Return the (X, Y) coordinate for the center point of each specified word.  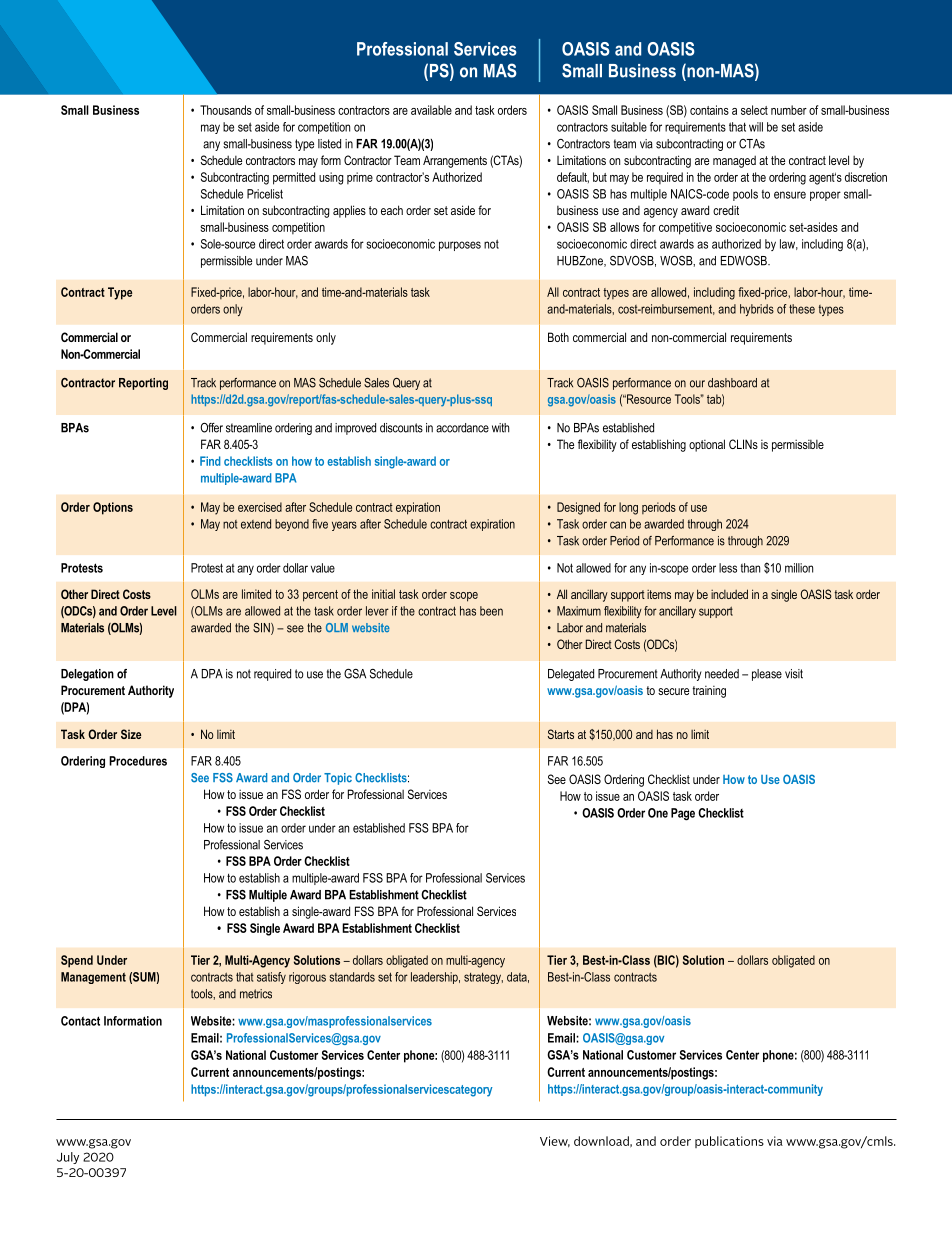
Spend (77, 961)
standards (352, 977)
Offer (211, 428)
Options (113, 508)
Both (558, 337)
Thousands (226, 110)
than (750, 568)
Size (131, 734)
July (68, 1158)
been (491, 611)
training (709, 692)
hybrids (757, 310)
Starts (561, 734)
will (756, 127)
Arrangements (455, 161)
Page (683, 814)
